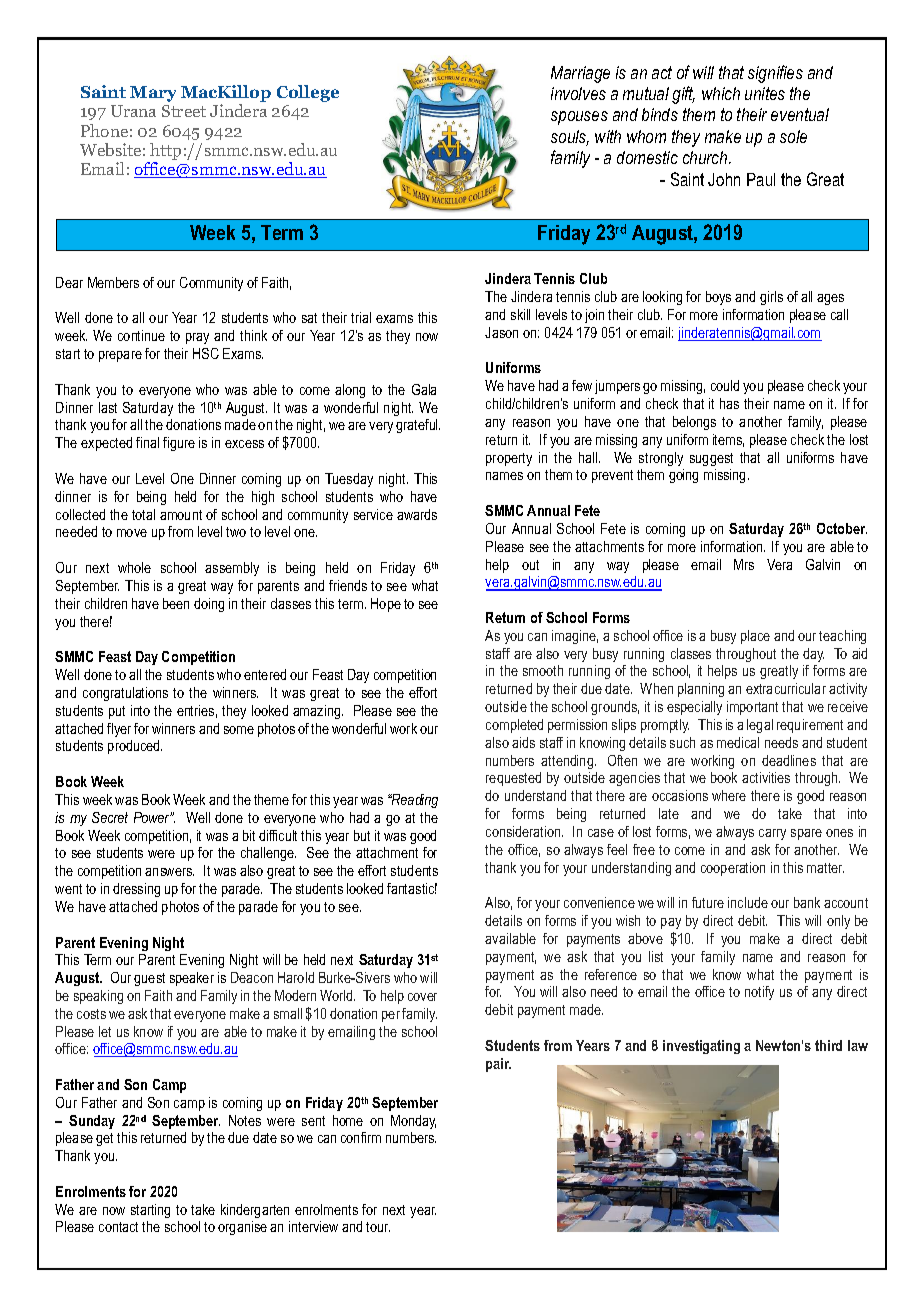  Describe the element at coordinates (176, 603) in the screenshot. I see `been` at that location.
